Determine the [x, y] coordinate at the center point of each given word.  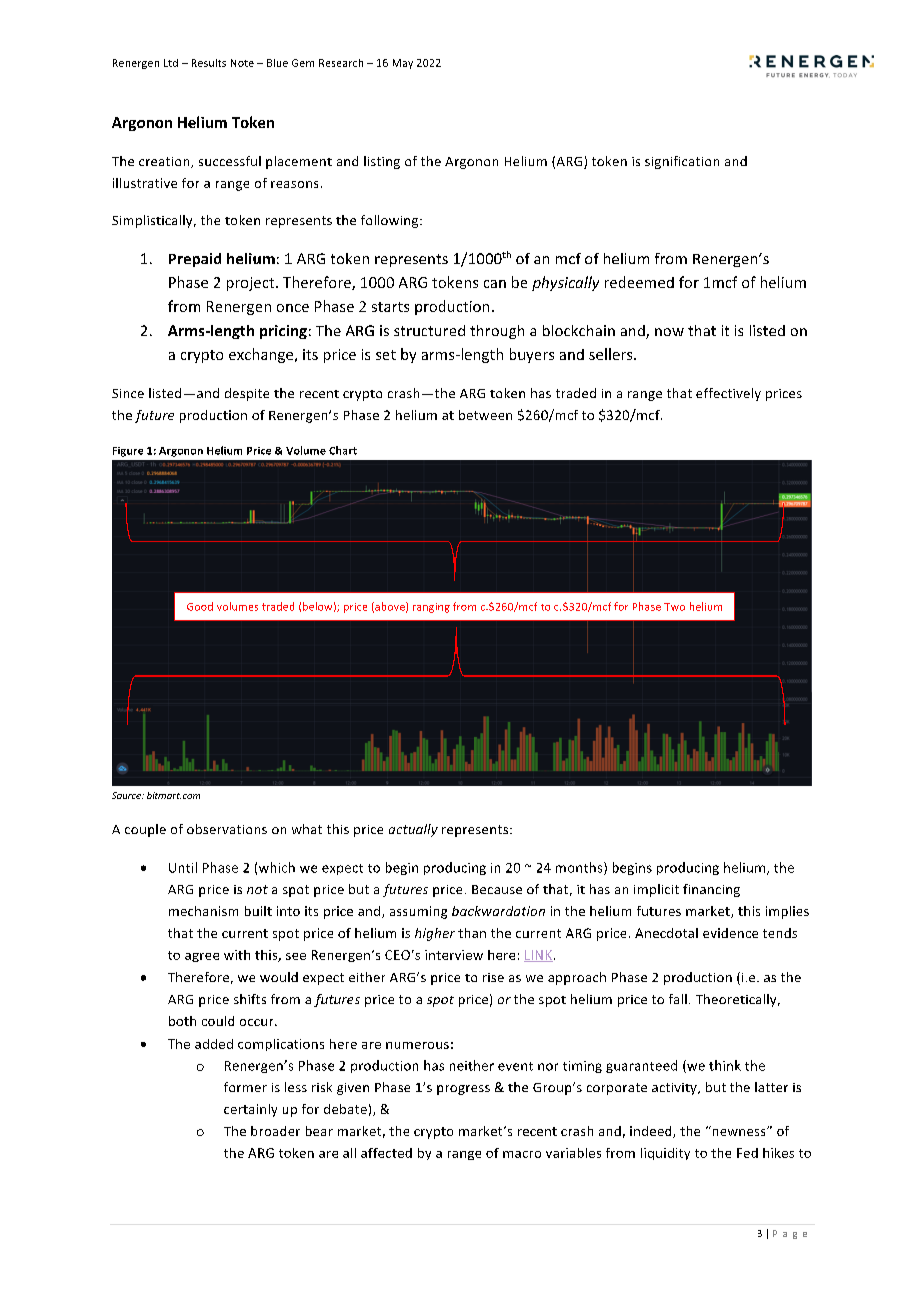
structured [429, 330]
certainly [250, 1110]
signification [682, 162]
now [669, 332]
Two [674, 607]
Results [209, 63]
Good [200, 606]
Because [497, 889]
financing [711, 890]
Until [183, 867]
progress [463, 1090]
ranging [431, 608]
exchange [262, 355]
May [403, 64]
